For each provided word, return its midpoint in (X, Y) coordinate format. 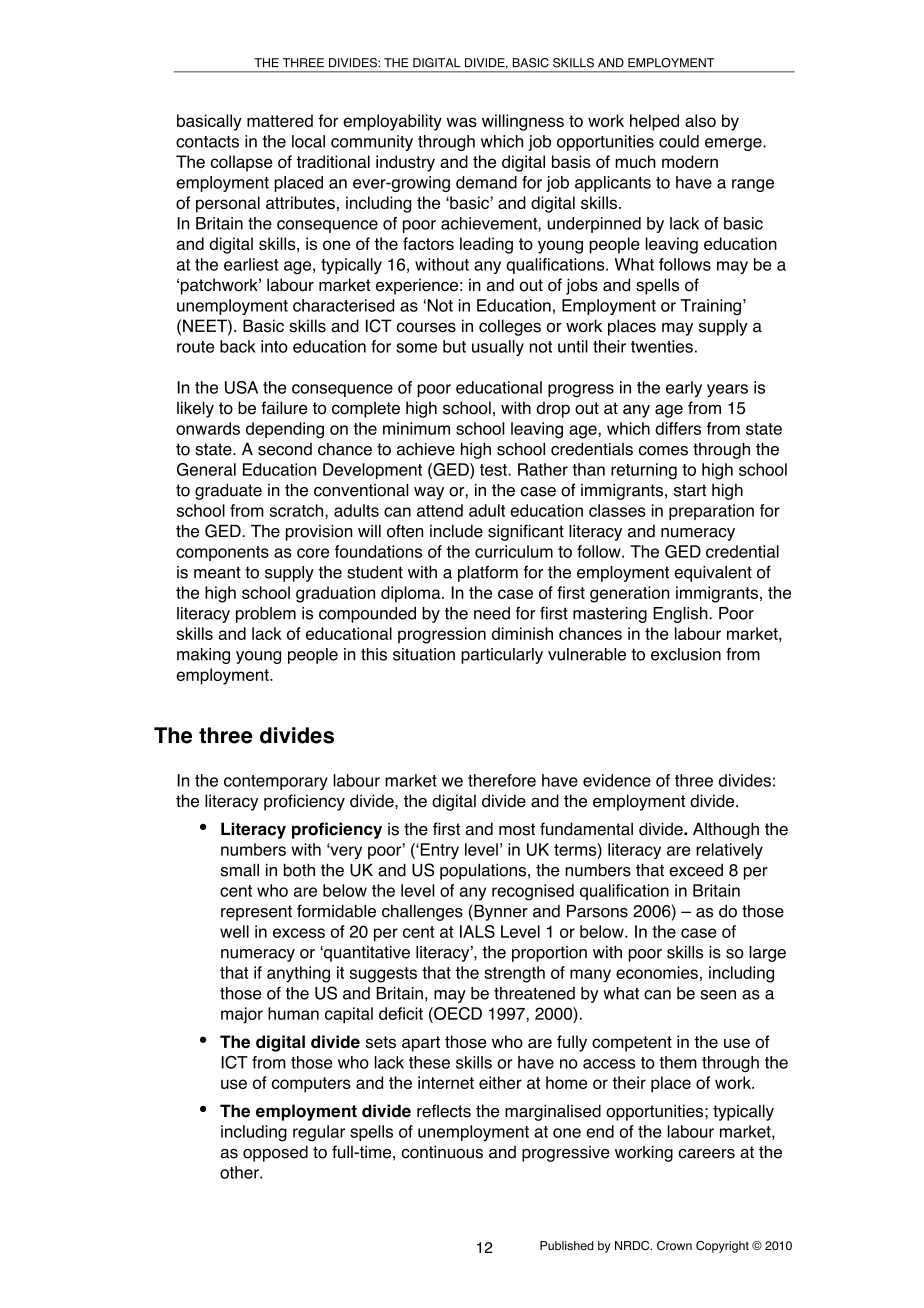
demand (486, 182)
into (274, 346)
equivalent (713, 574)
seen (718, 995)
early (684, 389)
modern (690, 161)
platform (488, 573)
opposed (275, 1153)
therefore (502, 780)
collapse (241, 163)
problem (266, 615)
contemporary (276, 782)
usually (498, 348)
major (242, 1015)
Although (726, 830)
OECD (457, 1013)
